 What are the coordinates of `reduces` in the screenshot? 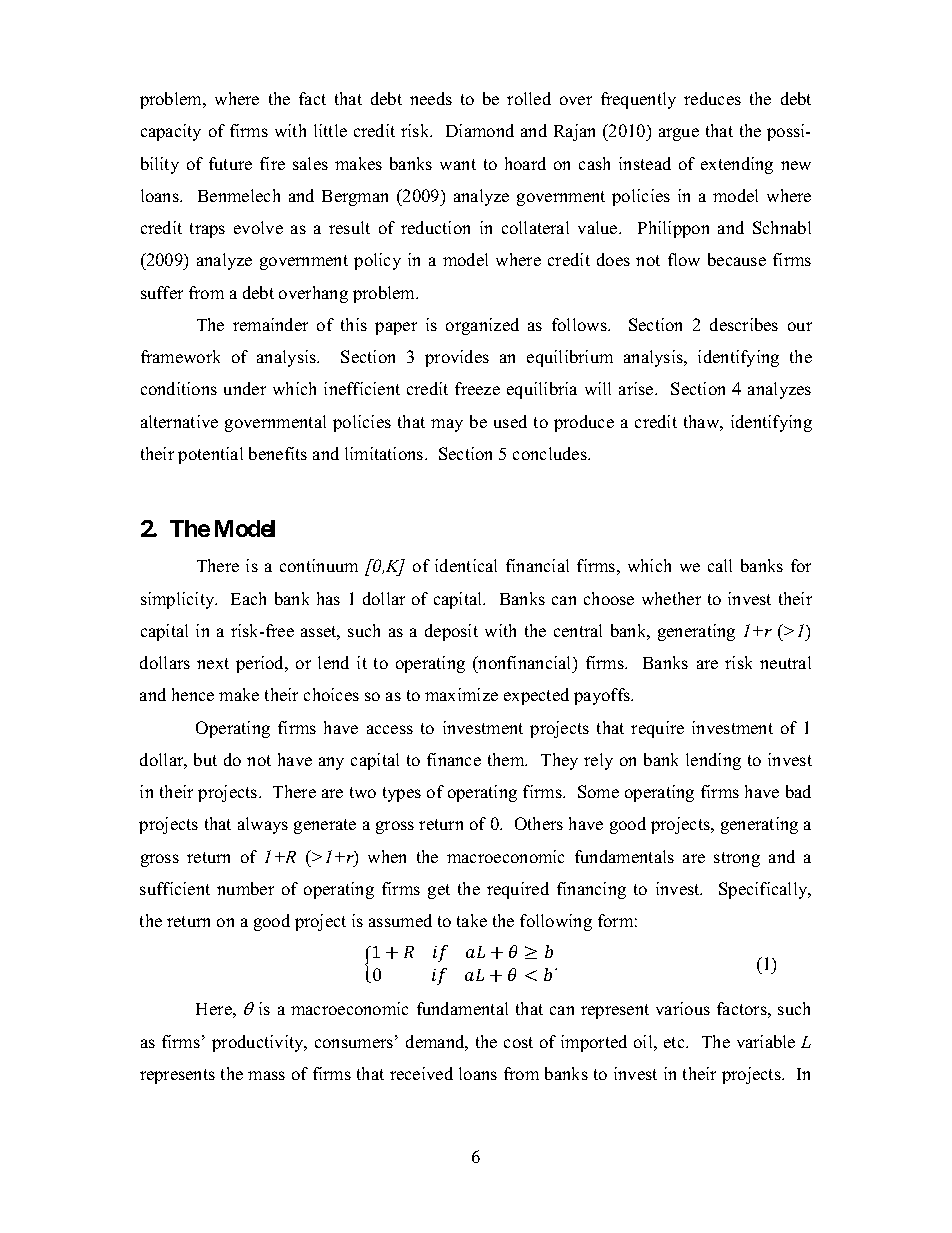 It's located at (712, 98).
